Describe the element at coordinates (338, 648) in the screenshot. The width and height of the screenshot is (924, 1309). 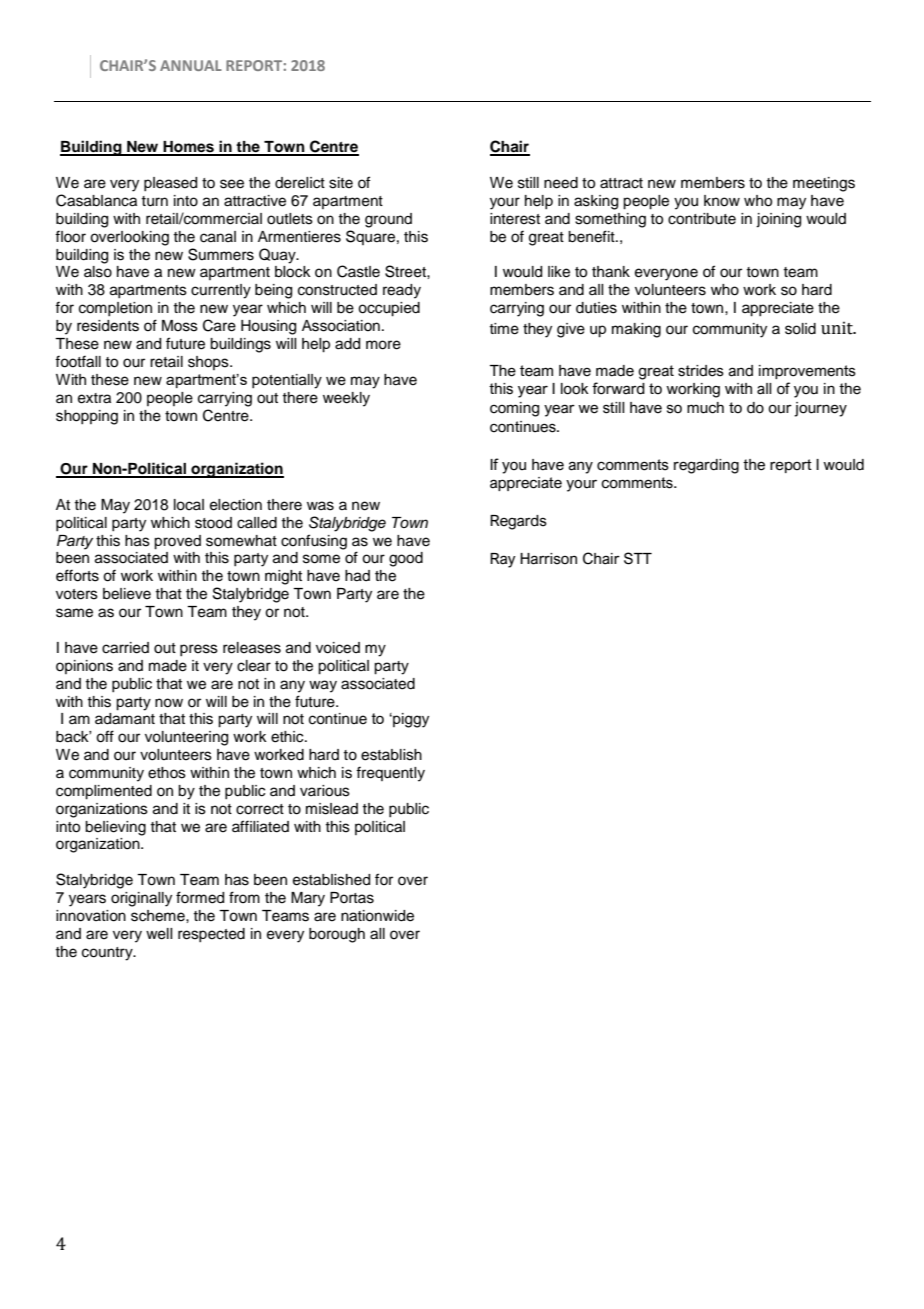
I see `voiced` at that location.
